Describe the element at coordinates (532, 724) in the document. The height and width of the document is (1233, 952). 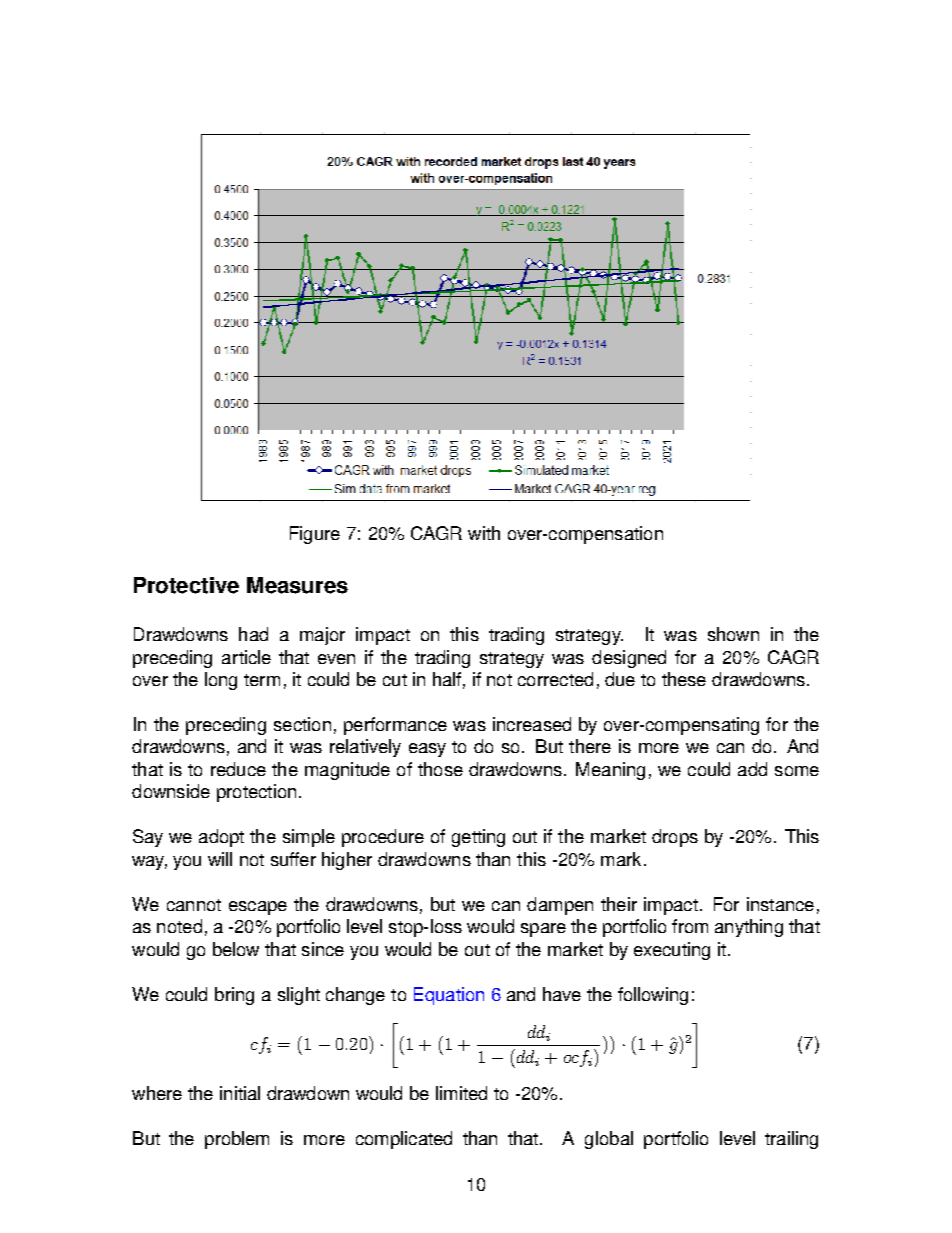
I see `increased` at that location.
